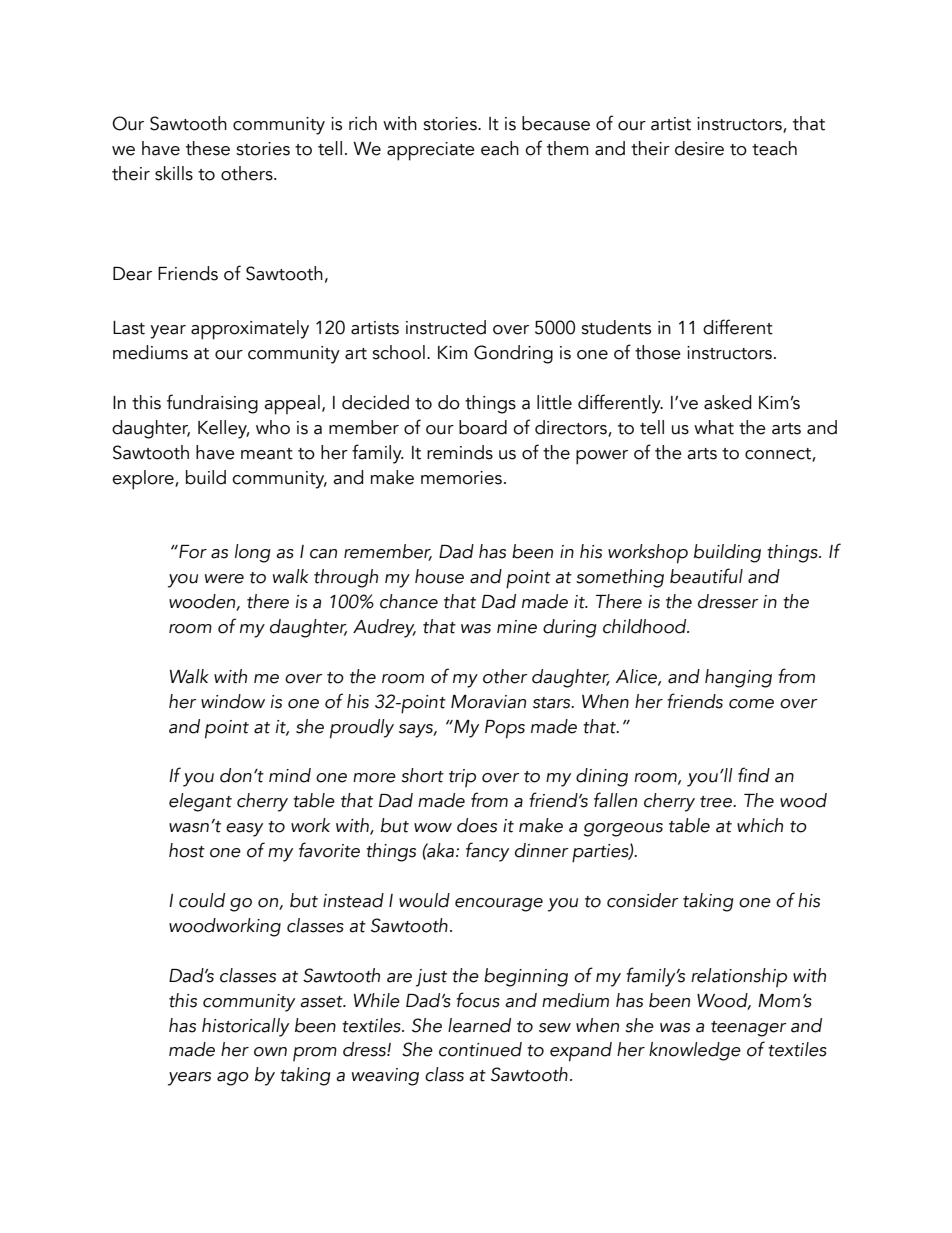 The height and width of the screenshot is (1233, 952). Describe the element at coordinates (706, 576) in the screenshot. I see `beautiful` at that location.
